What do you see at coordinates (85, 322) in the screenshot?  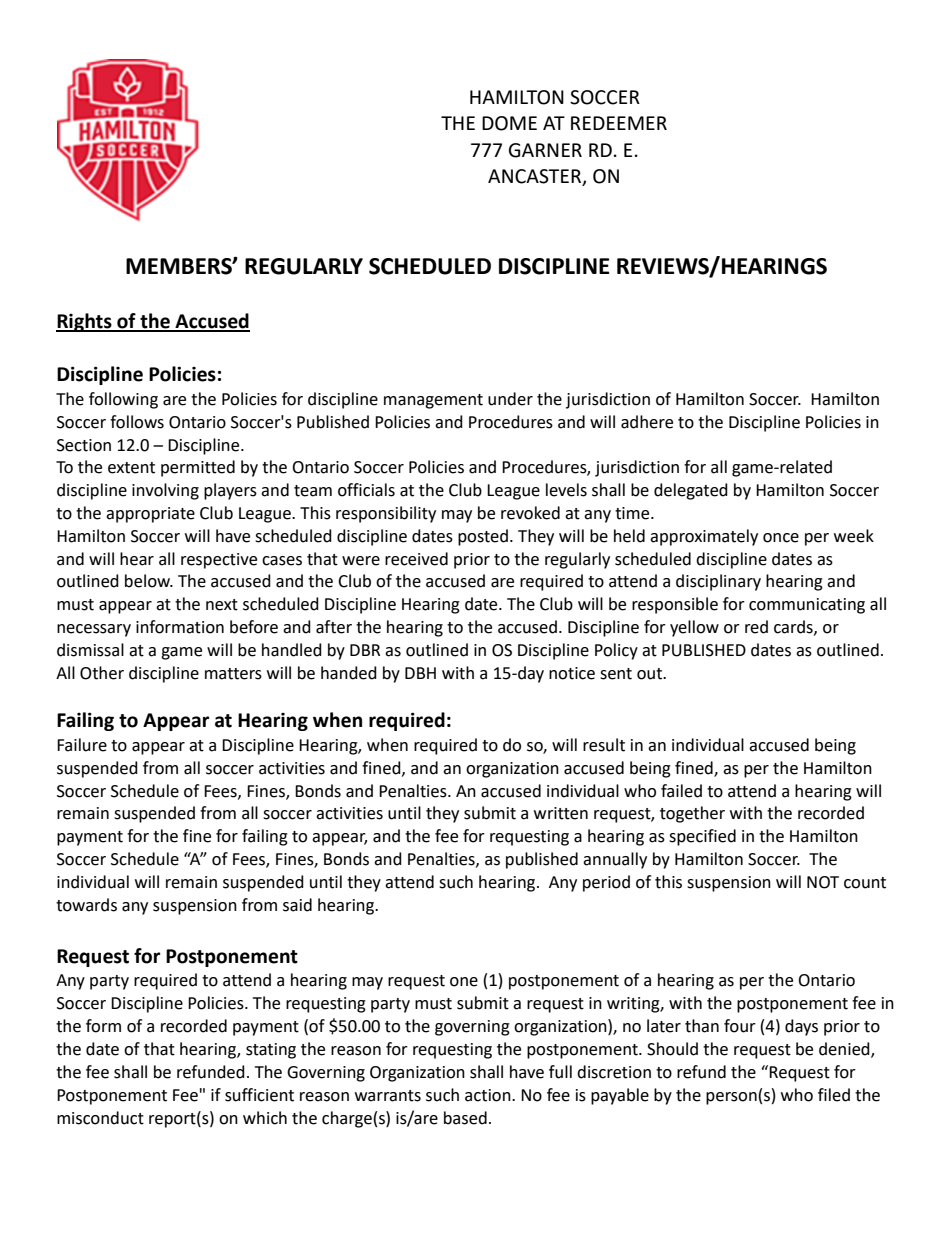 I see `Rights` at bounding box center [85, 322].
